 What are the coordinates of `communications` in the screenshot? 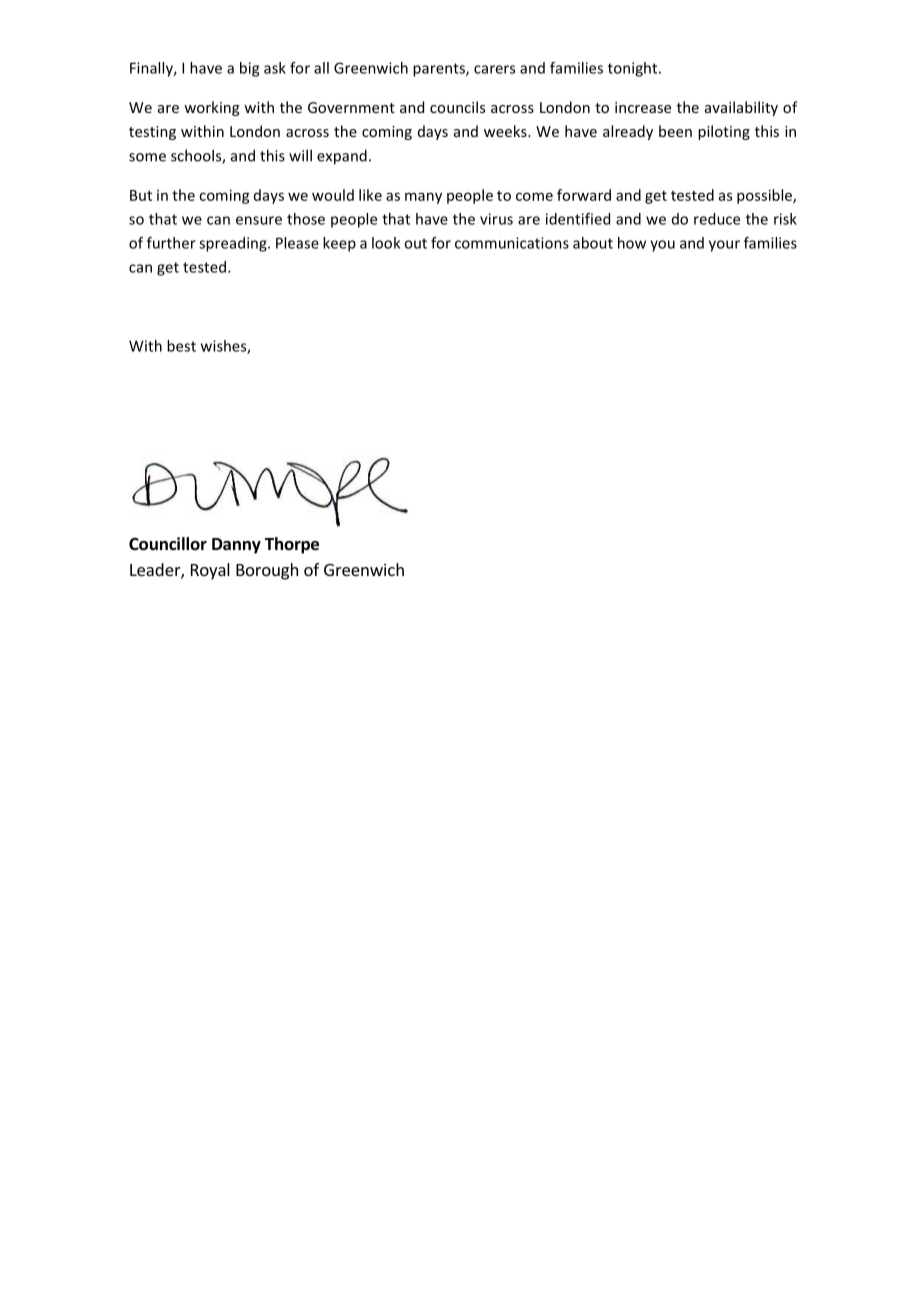 It's located at (512, 243).
